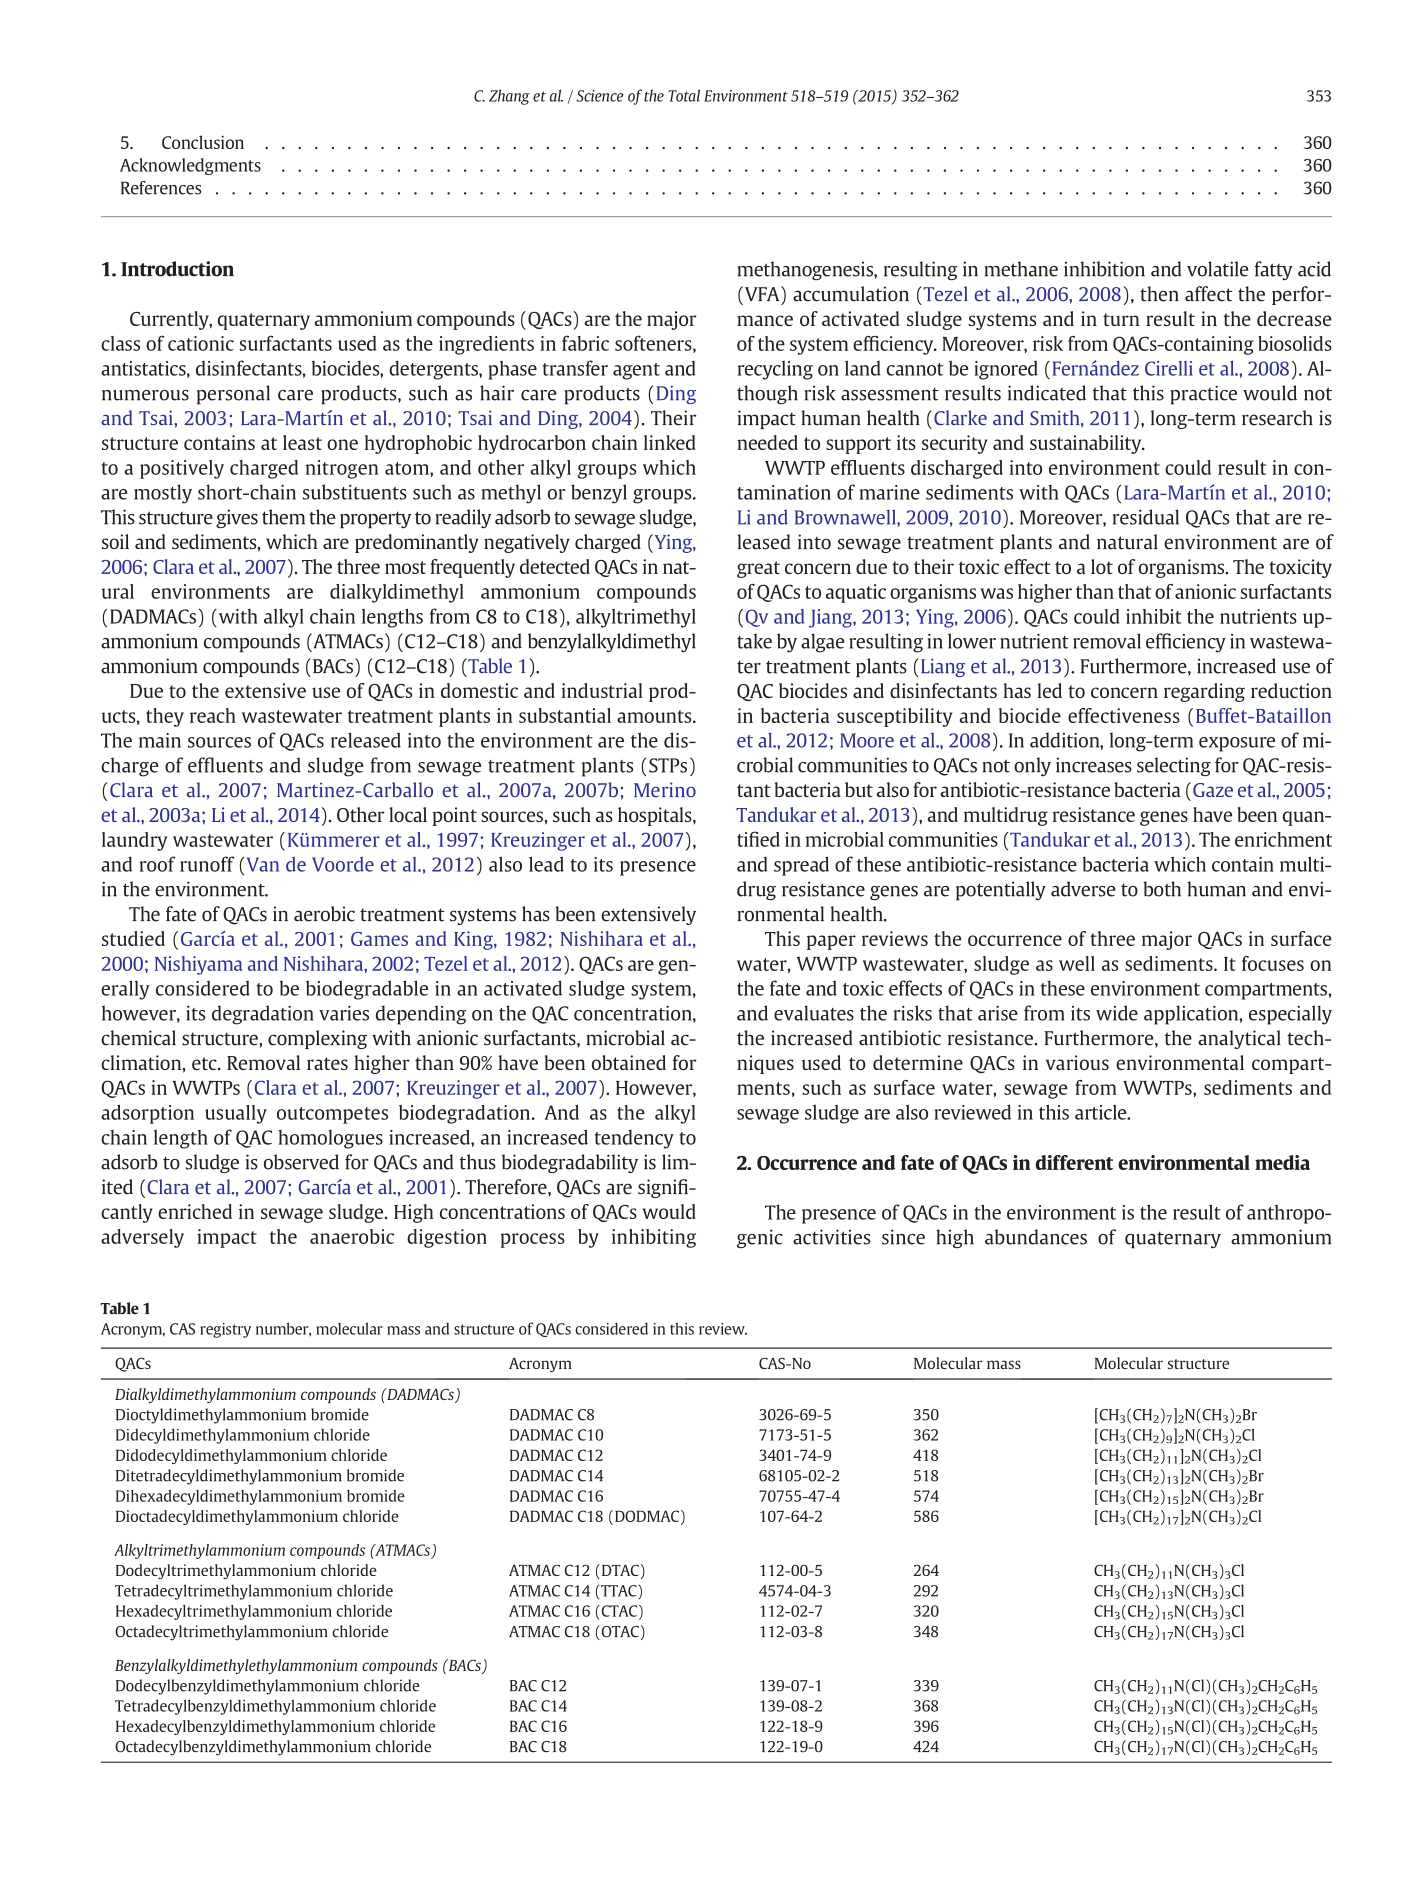 This page has height=1882, width=1412. I want to click on registry, so click(225, 1330).
